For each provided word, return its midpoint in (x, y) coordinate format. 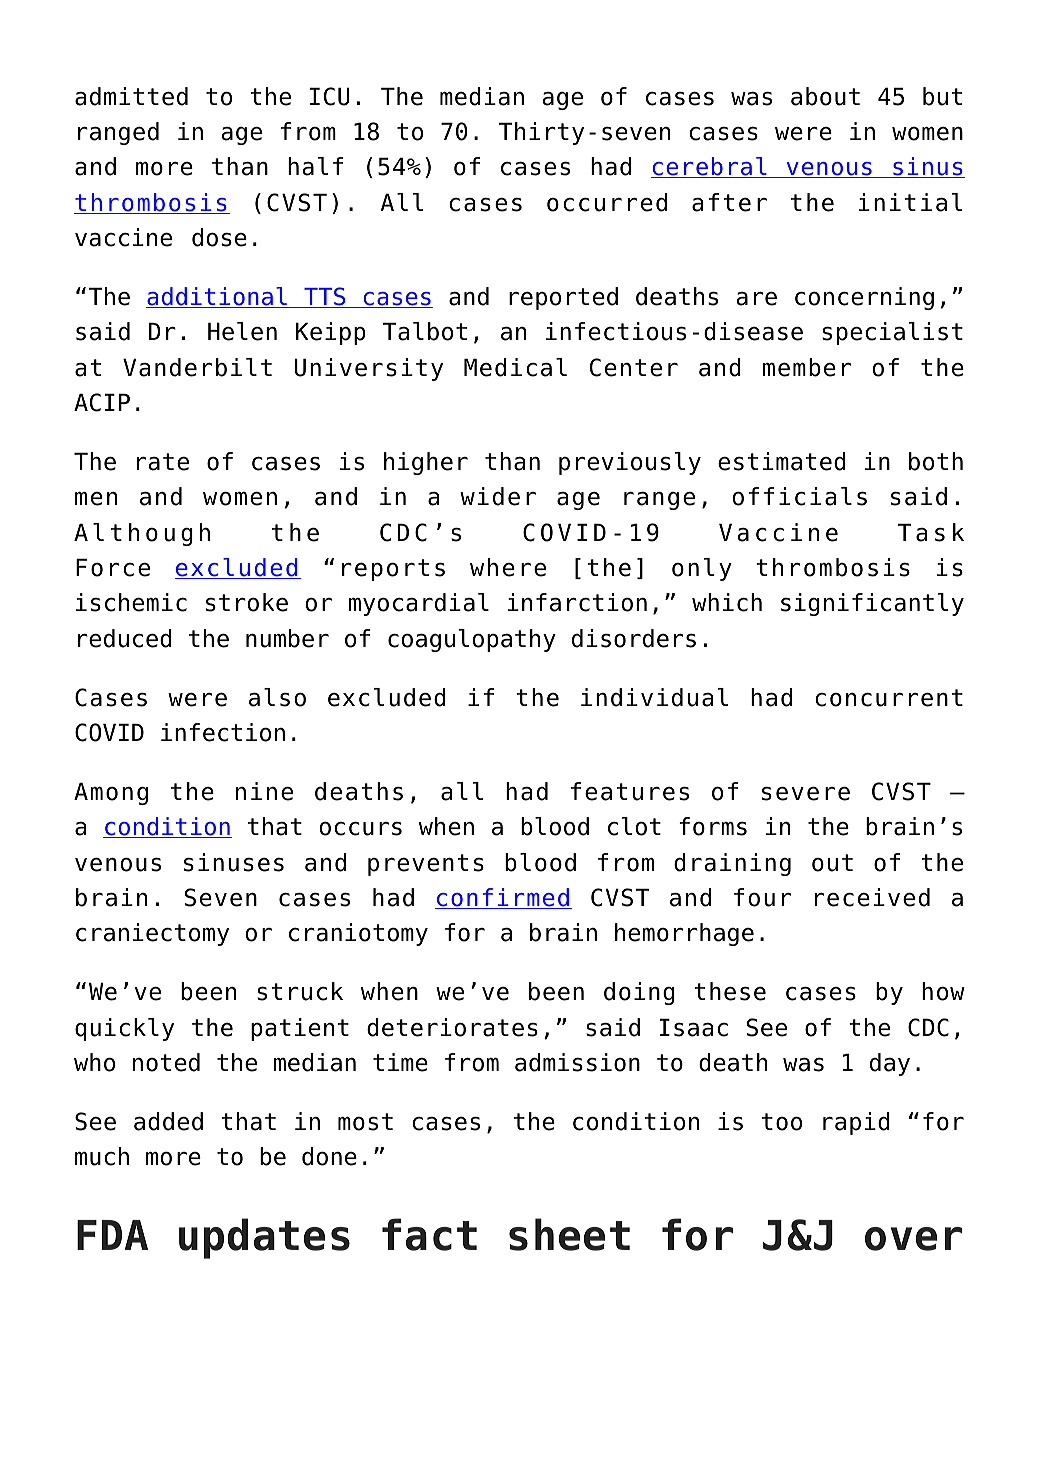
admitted (131, 96)
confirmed (503, 898)
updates (264, 1238)
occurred (607, 202)
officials (800, 496)
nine (264, 791)
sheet (569, 1234)
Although (142, 534)
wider (498, 496)
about (825, 96)
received (872, 897)
